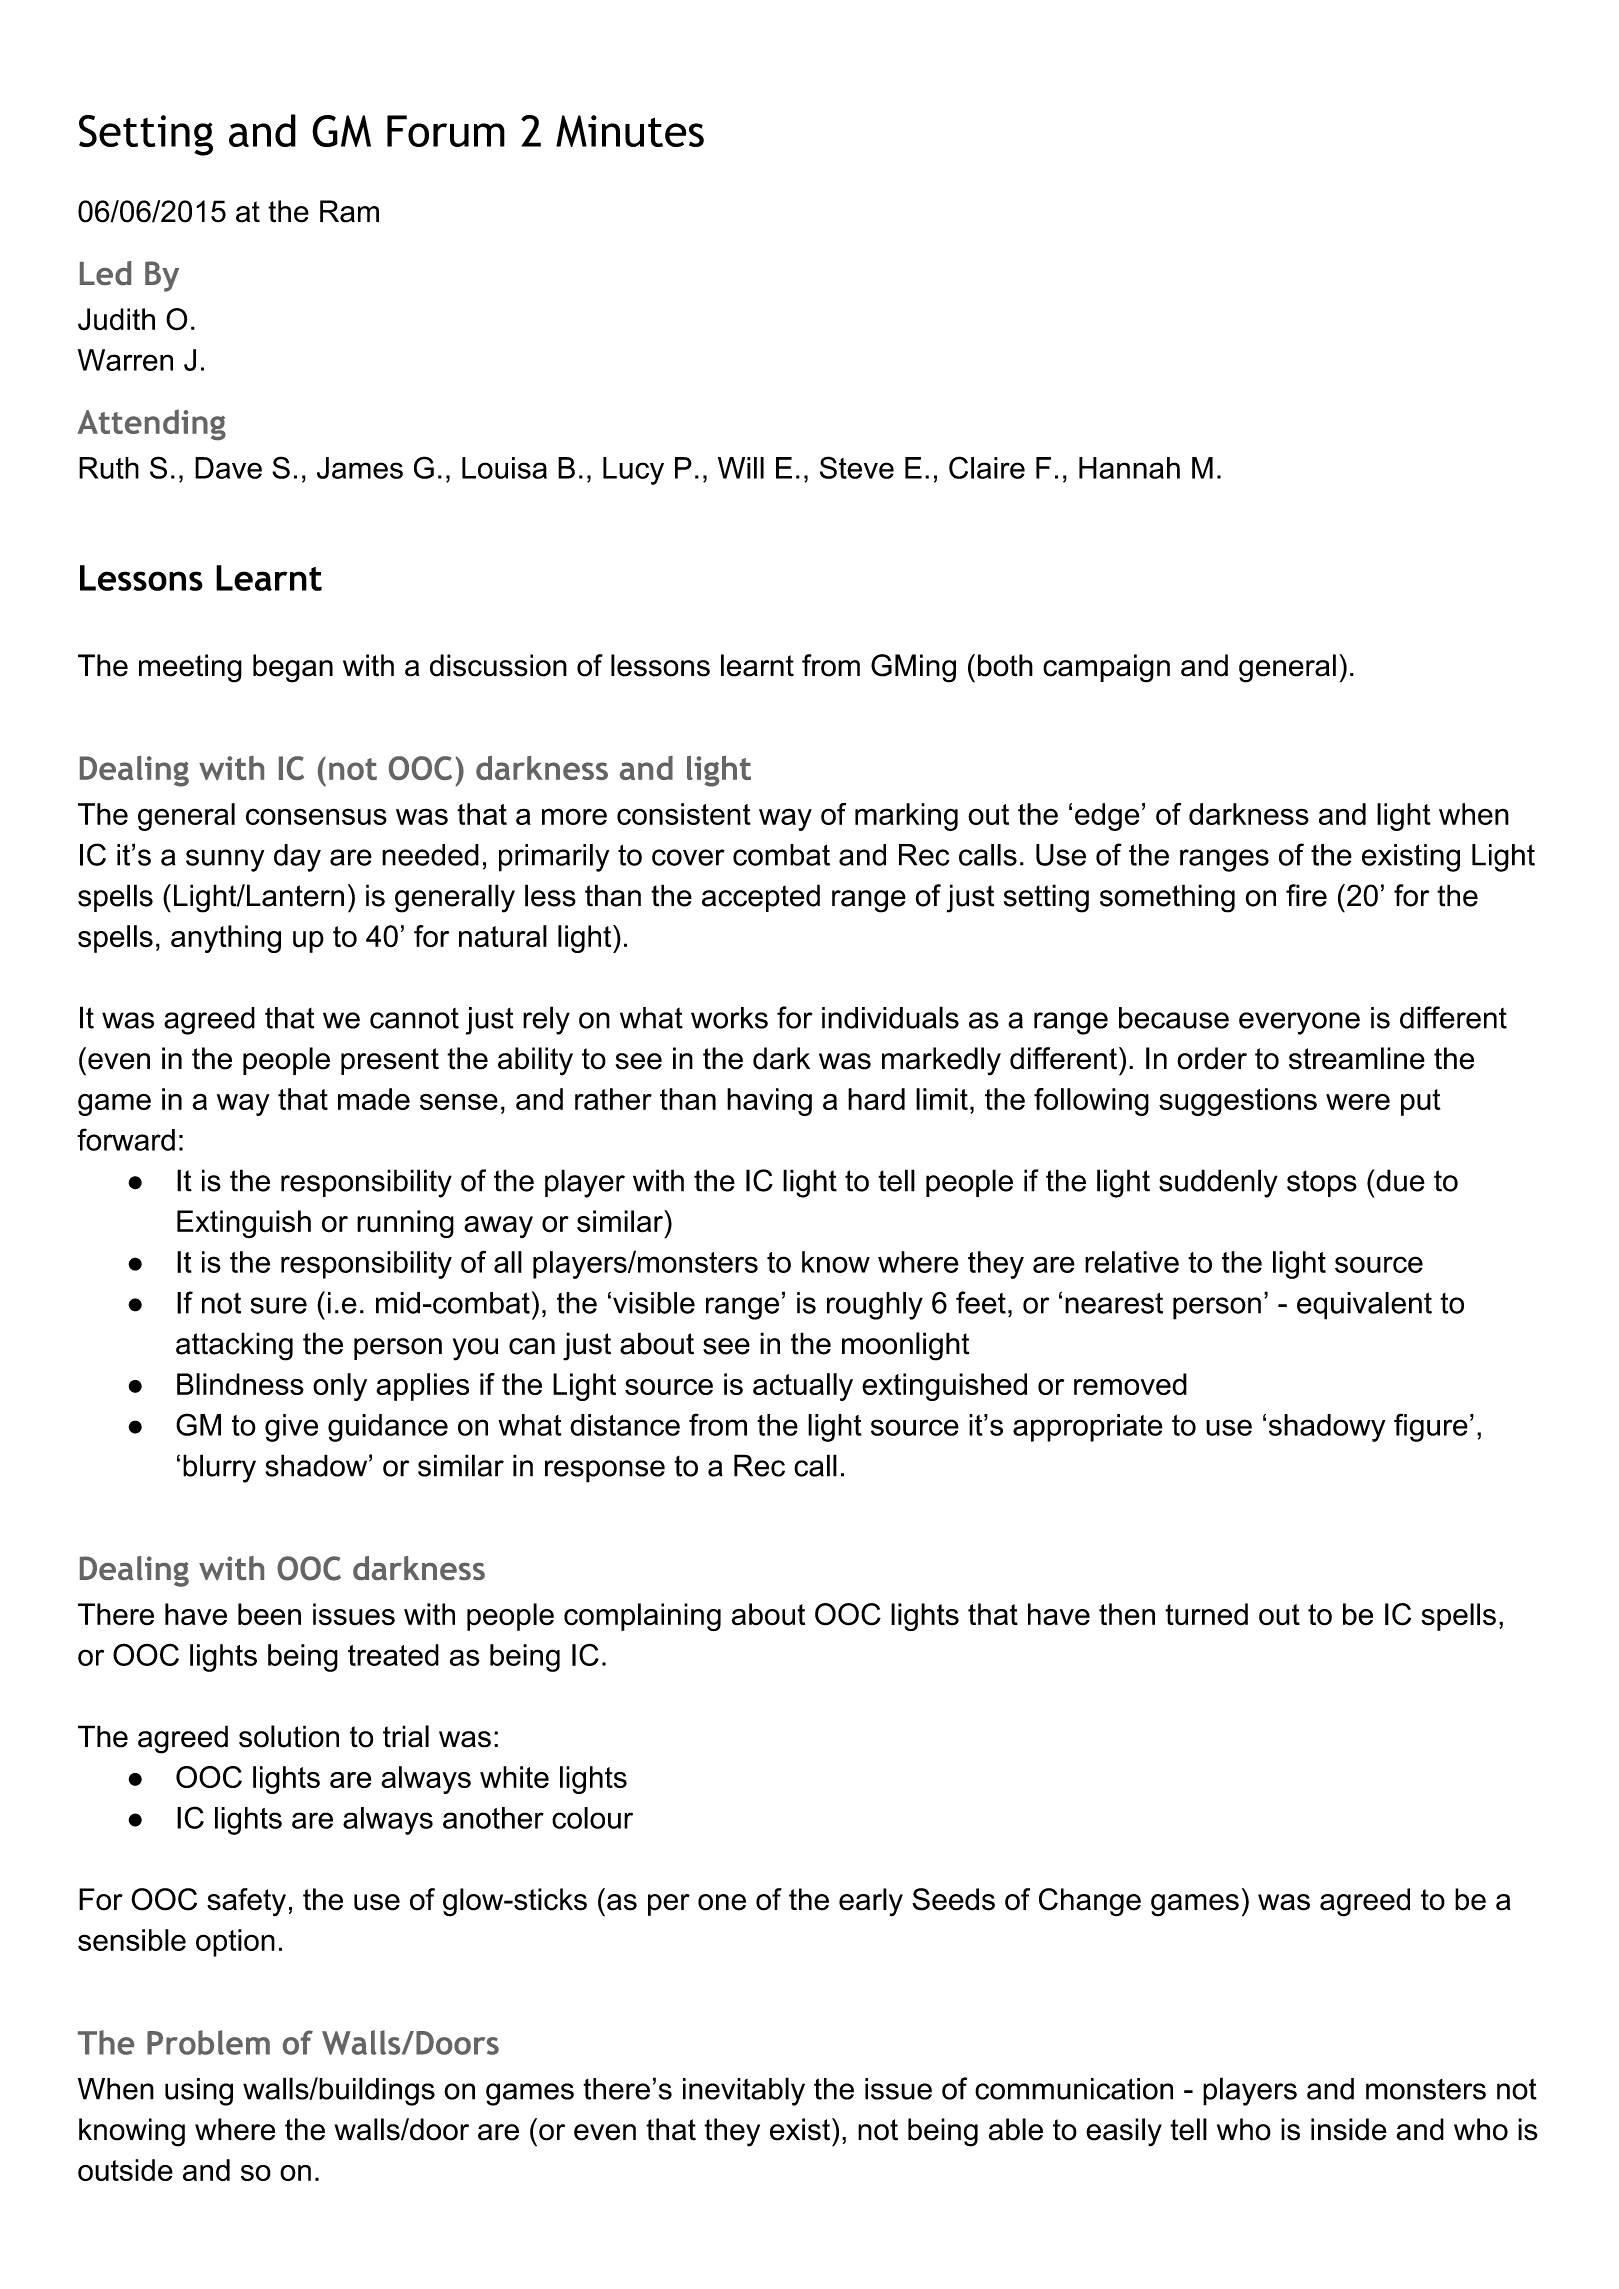 This page has width=1619, height=2289. Describe the element at coordinates (630, 131) in the page. I see `Minutes` at that location.
